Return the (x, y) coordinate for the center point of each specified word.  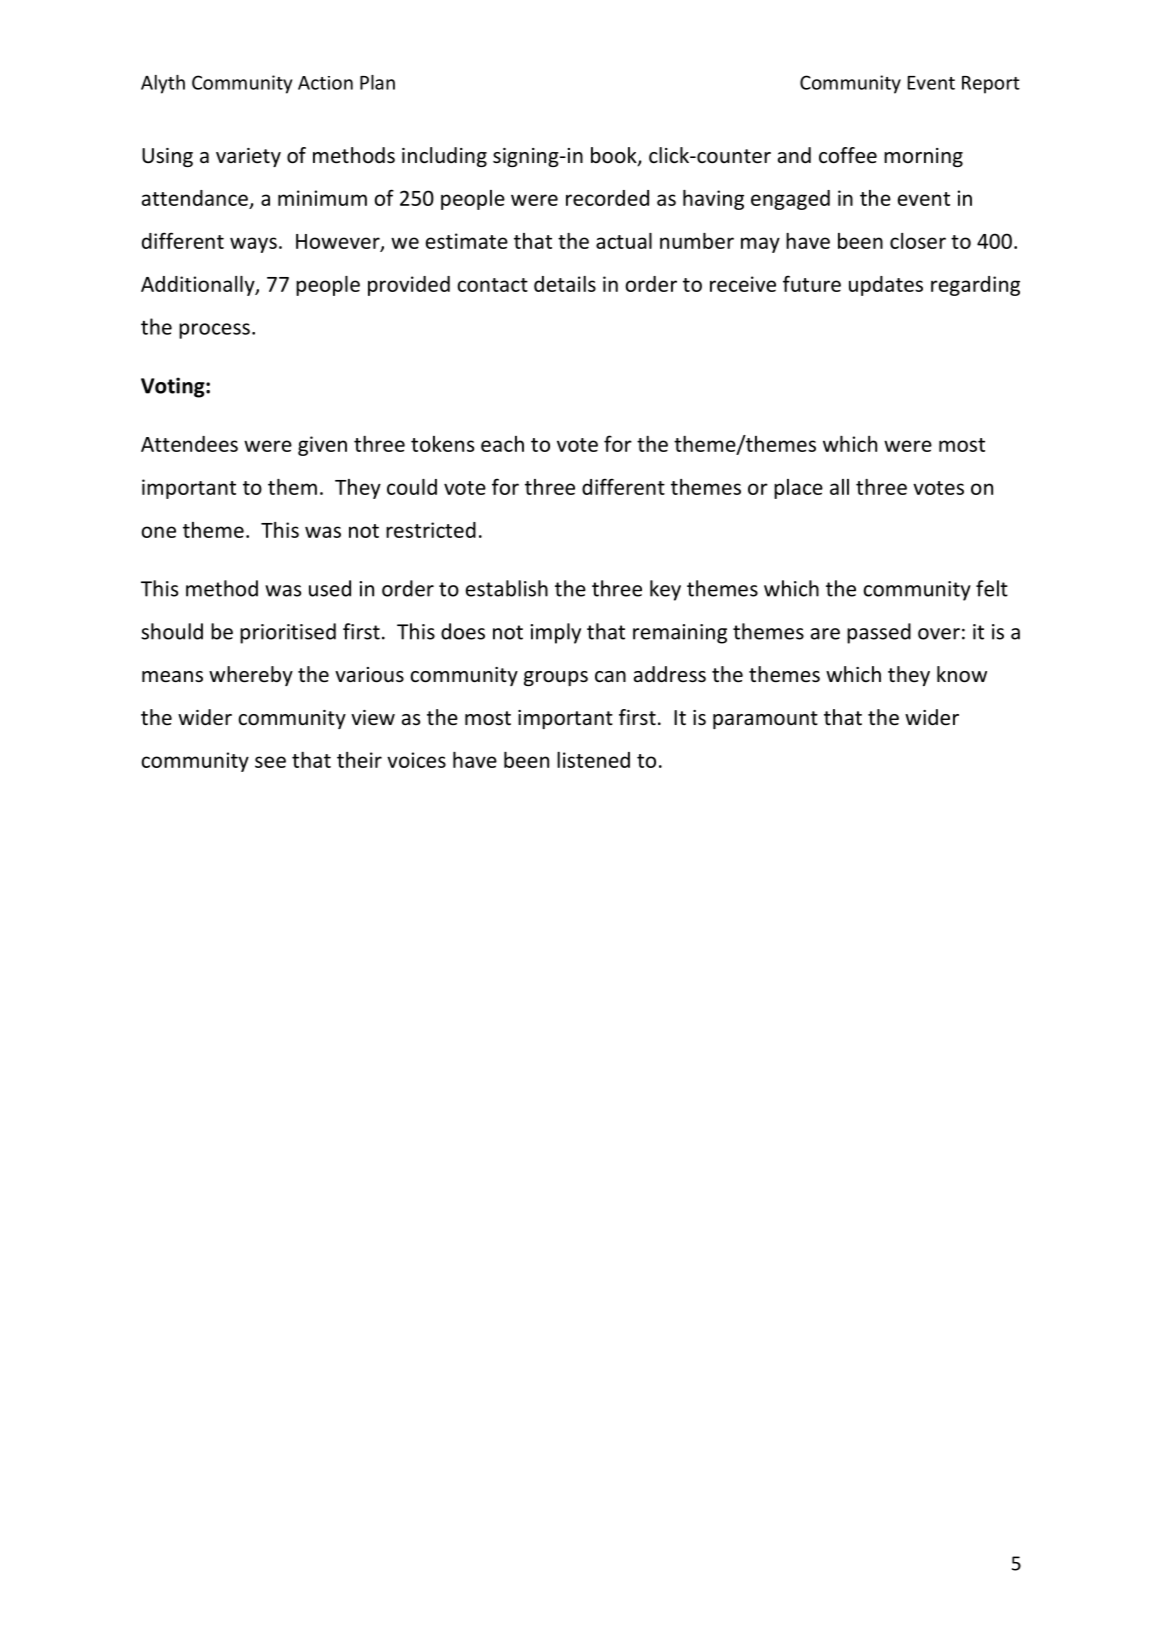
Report (991, 85)
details (565, 284)
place (798, 489)
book (615, 156)
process (214, 331)
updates (886, 286)
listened (593, 759)
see (270, 762)
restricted (431, 530)
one (158, 532)
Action (325, 83)
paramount (765, 720)
